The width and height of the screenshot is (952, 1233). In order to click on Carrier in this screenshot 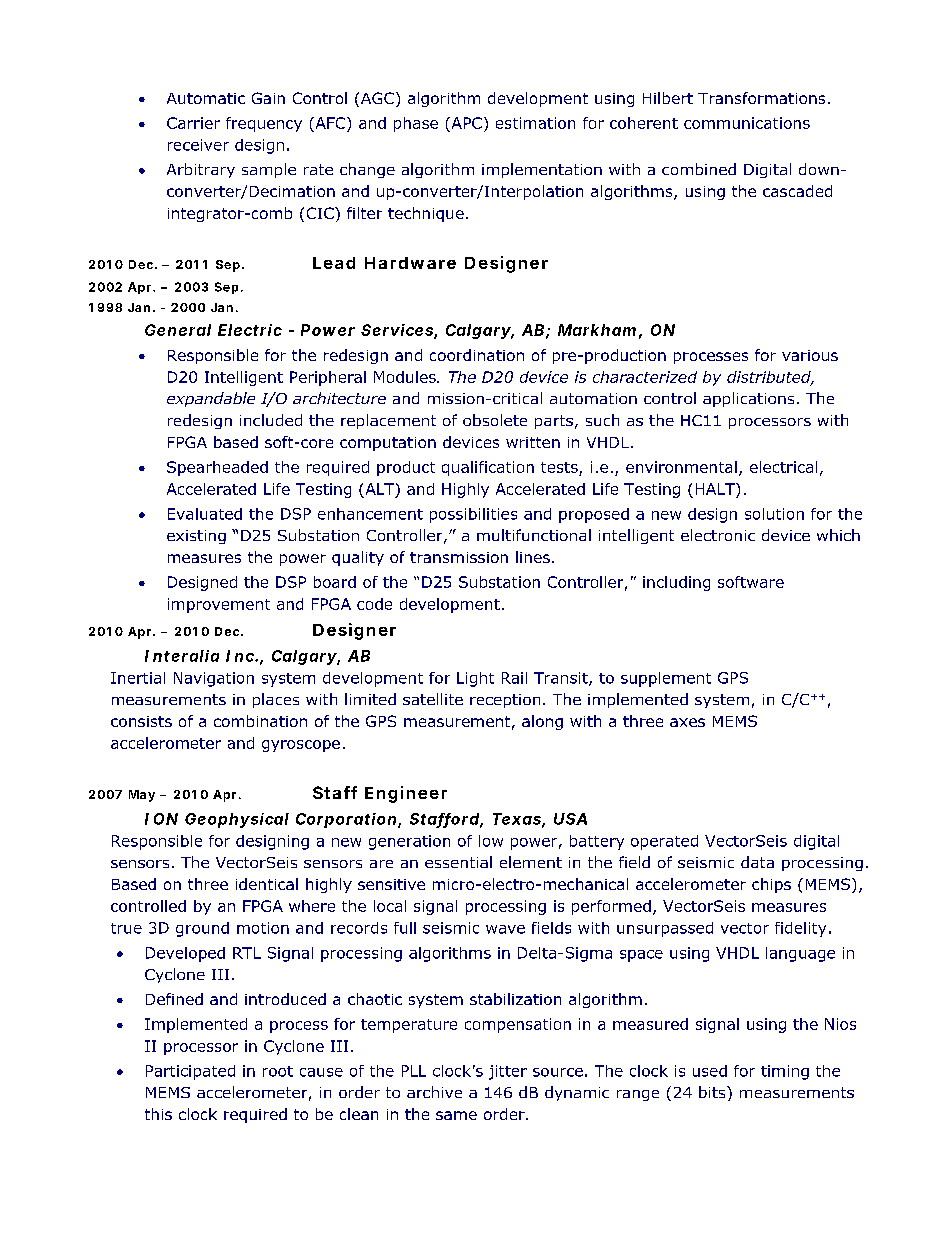, I will do `click(193, 123)`.
